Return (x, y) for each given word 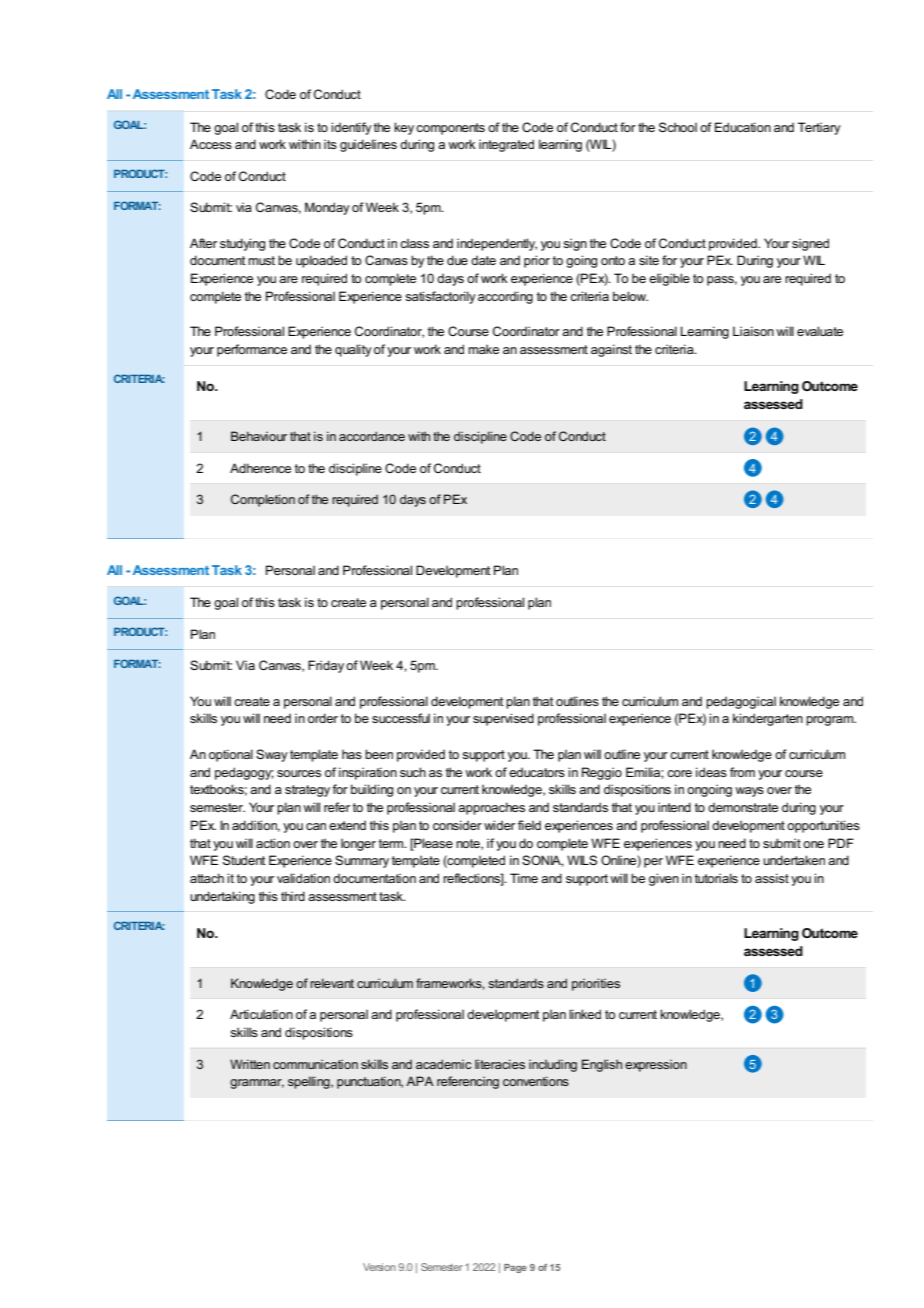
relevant (332, 983)
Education (743, 127)
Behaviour (259, 436)
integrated (506, 145)
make (483, 349)
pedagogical (741, 702)
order (323, 718)
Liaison (753, 331)
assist (772, 878)
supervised (503, 719)
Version (379, 1267)
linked (585, 1014)
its (330, 144)
